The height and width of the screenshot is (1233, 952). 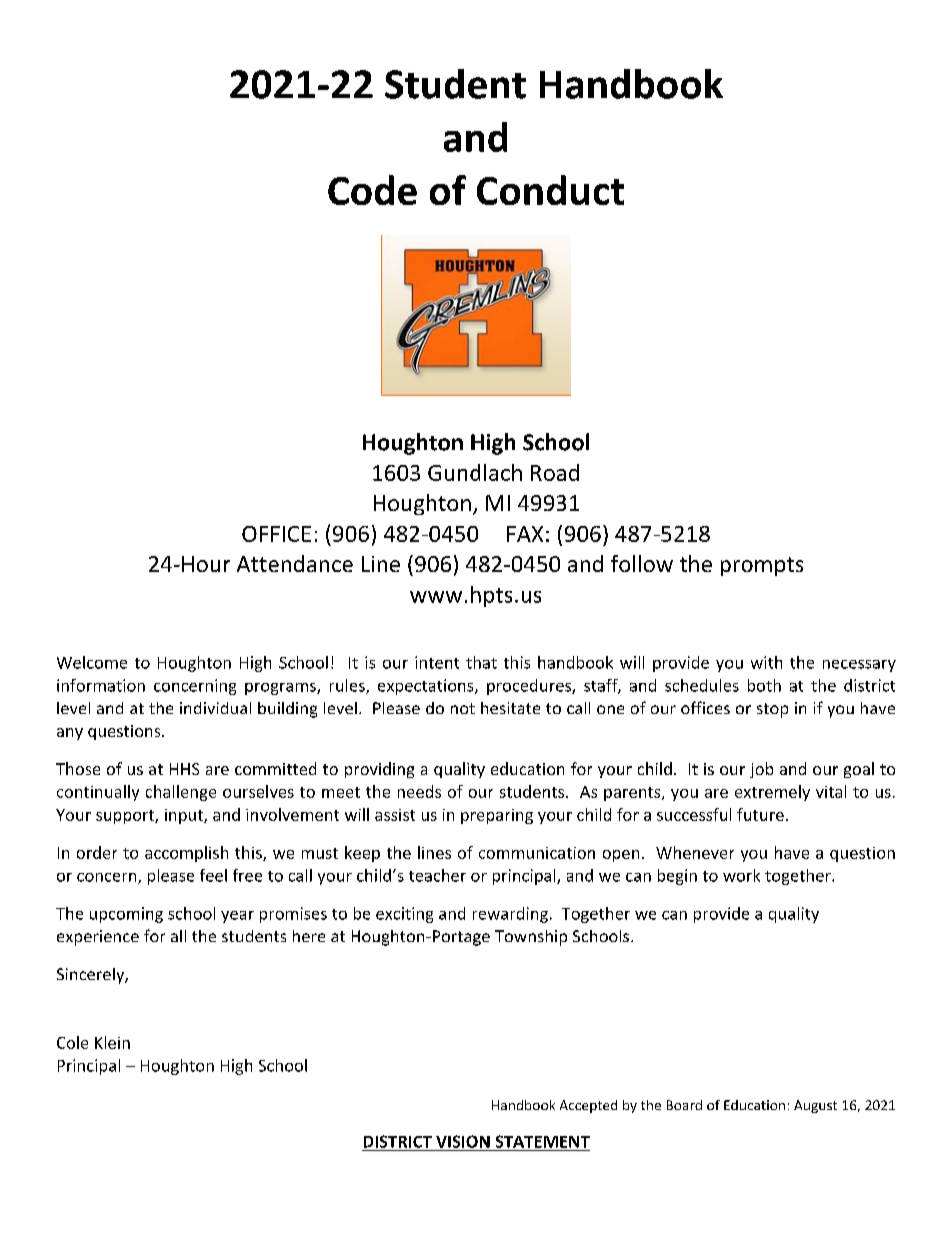 I want to click on Conduct, so click(x=550, y=190).
